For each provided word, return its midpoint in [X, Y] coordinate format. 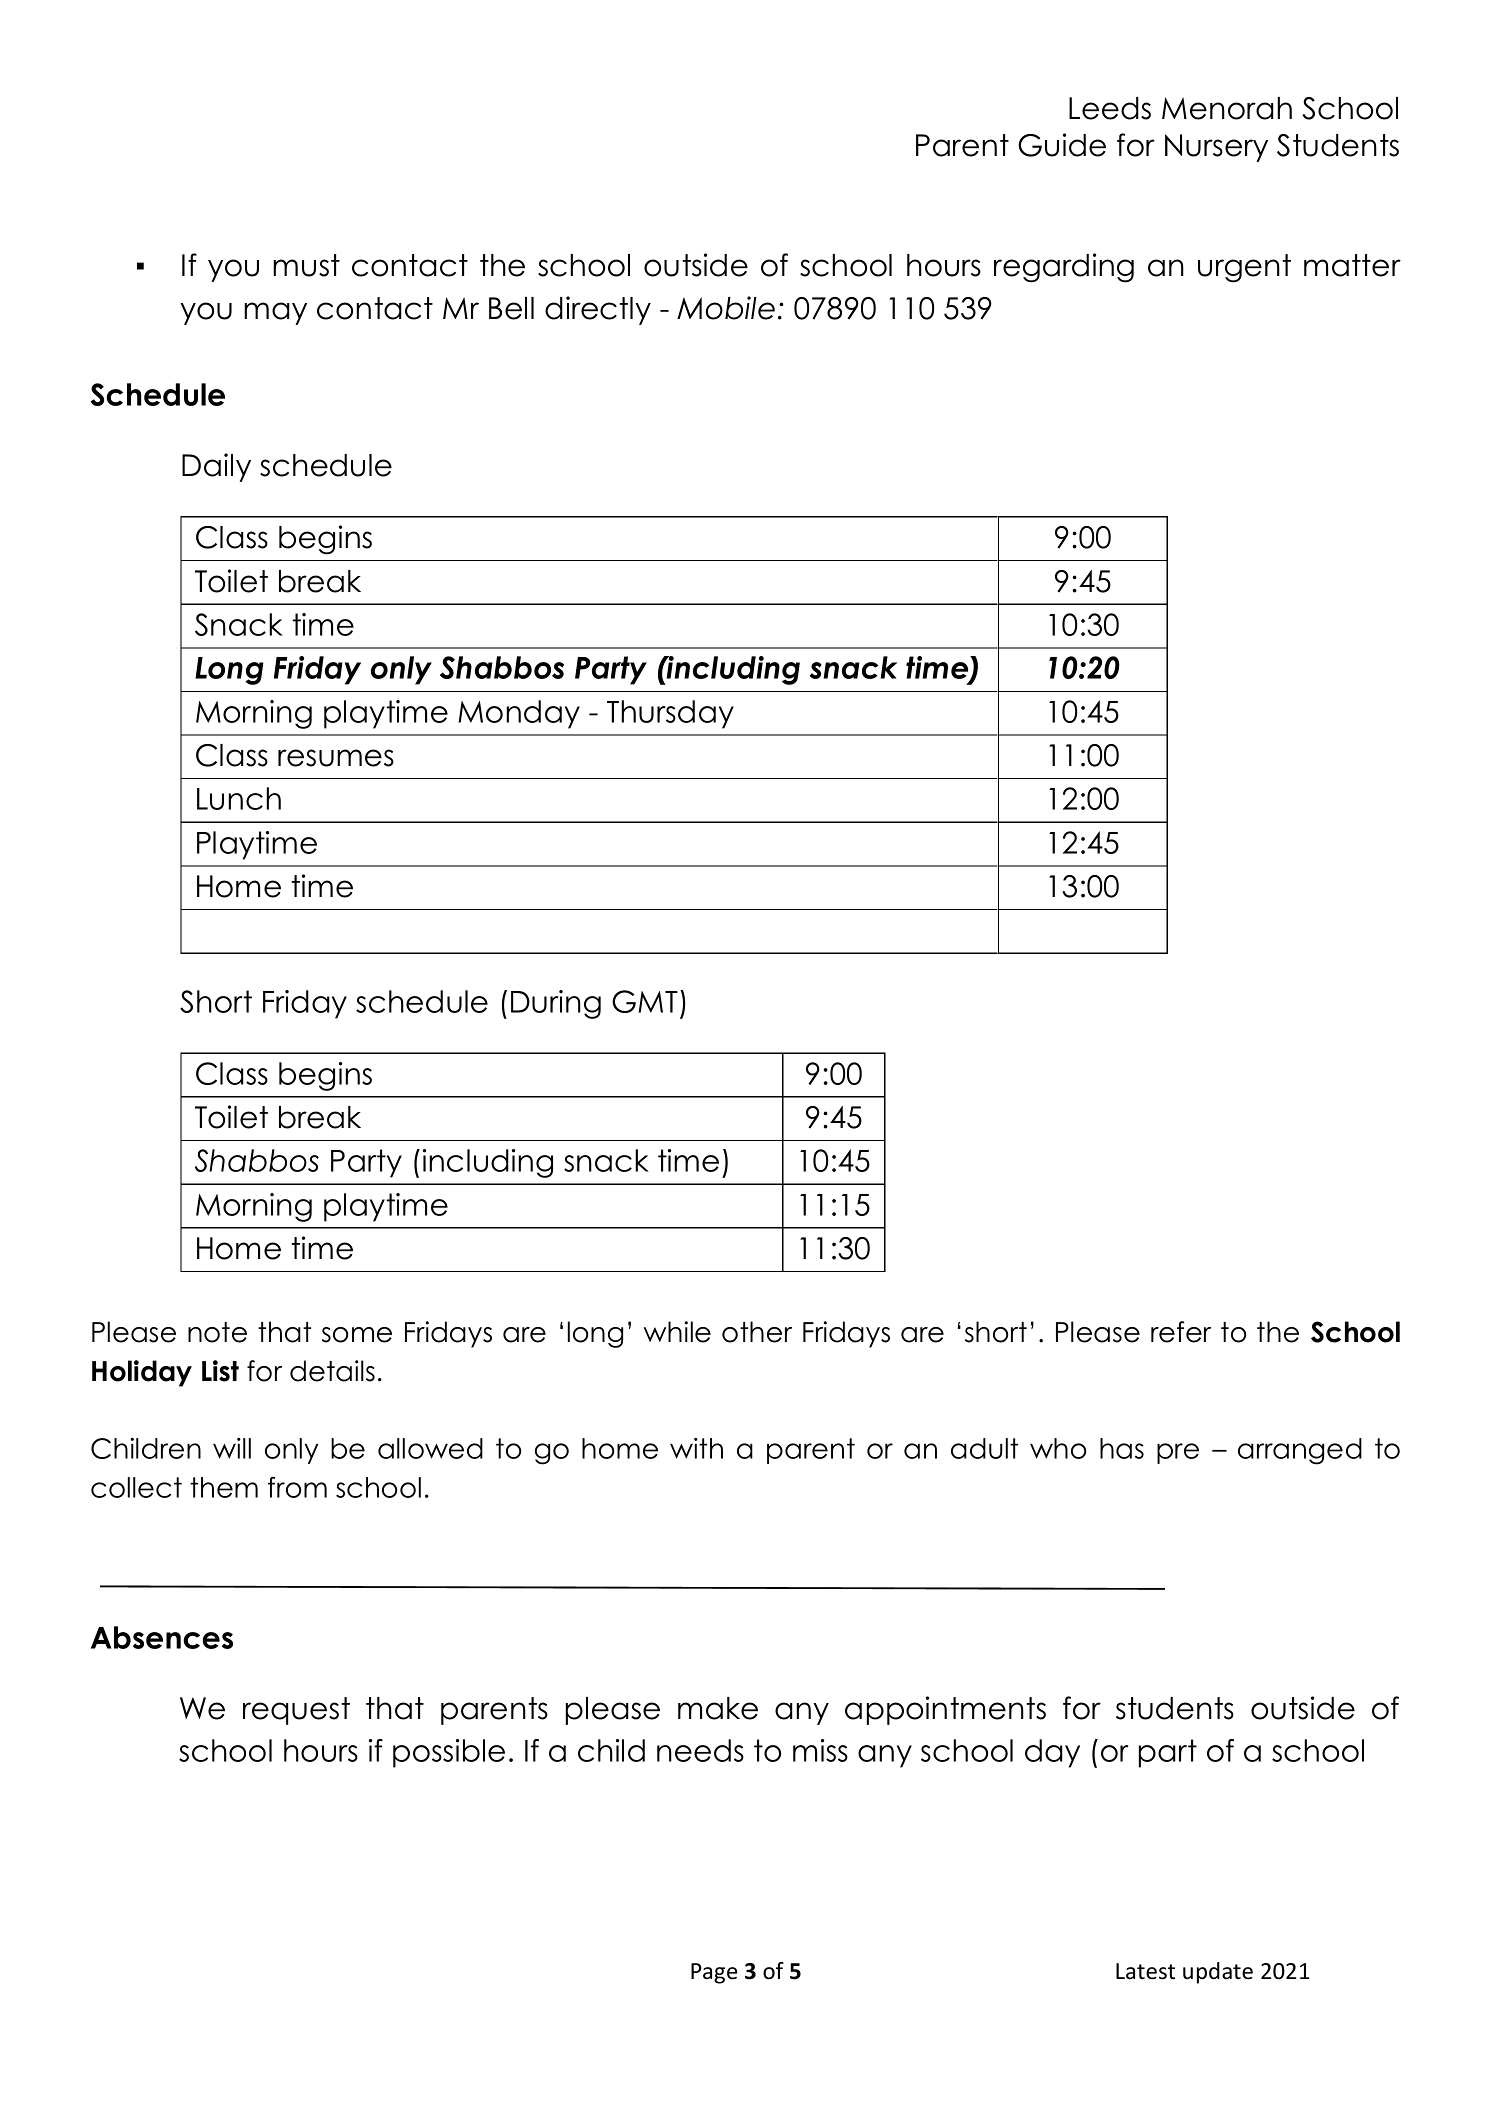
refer [1181, 1332]
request [296, 1711]
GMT [645, 1001]
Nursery [1216, 148]
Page [714, 1973]
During [556, 1004]
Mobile [726, 308]
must [306, 265]
